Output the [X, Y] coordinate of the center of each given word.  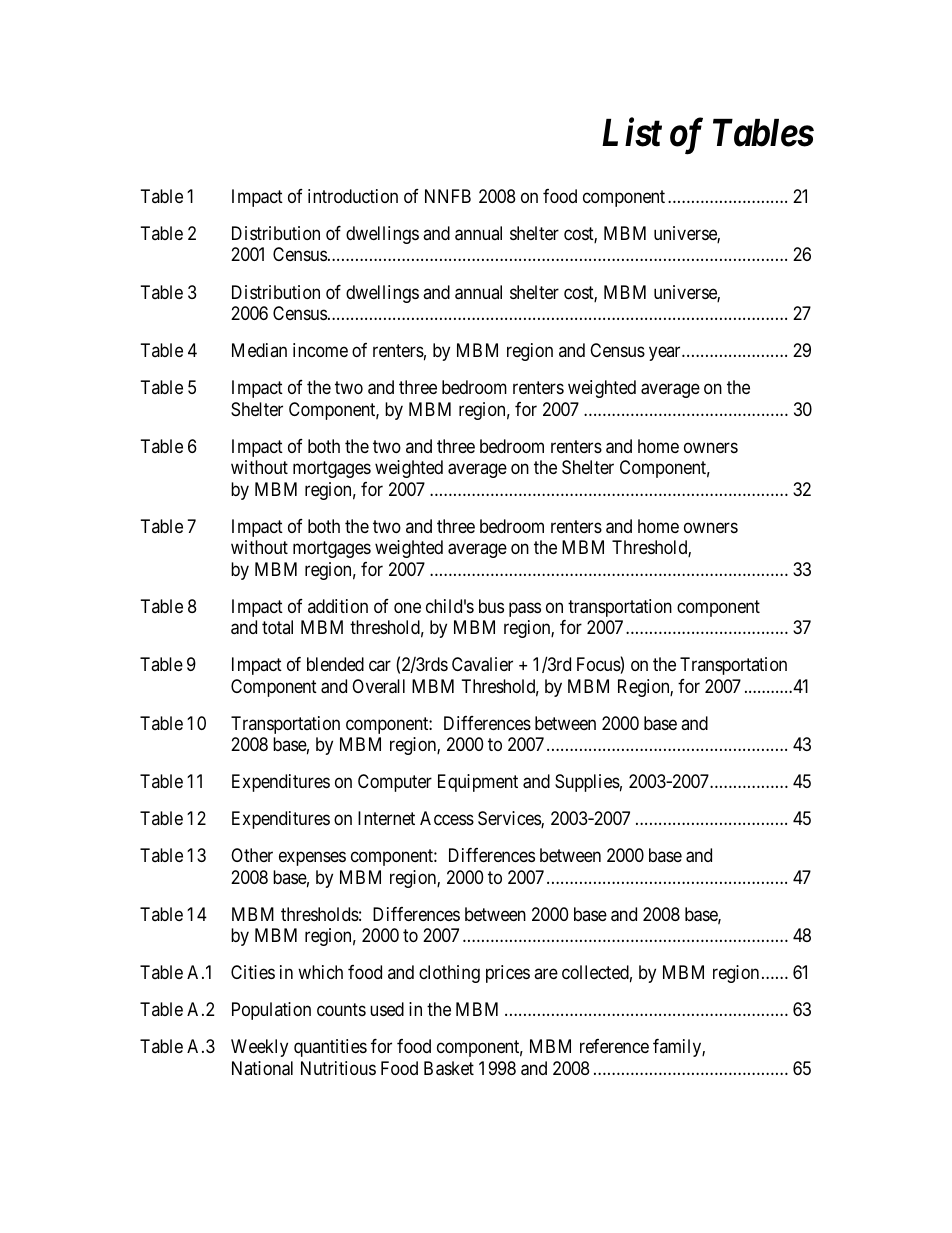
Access [447, 818]
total [277, 627]
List [632, 133]
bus [491, 606]
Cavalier [482, 664]
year [666, 353]
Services [510, 819]
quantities [330, 1048]
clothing [449, 974]
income [320, 350]
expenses [312, 859]
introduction [353, 196]
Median [259, 350]
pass [525, 609]
